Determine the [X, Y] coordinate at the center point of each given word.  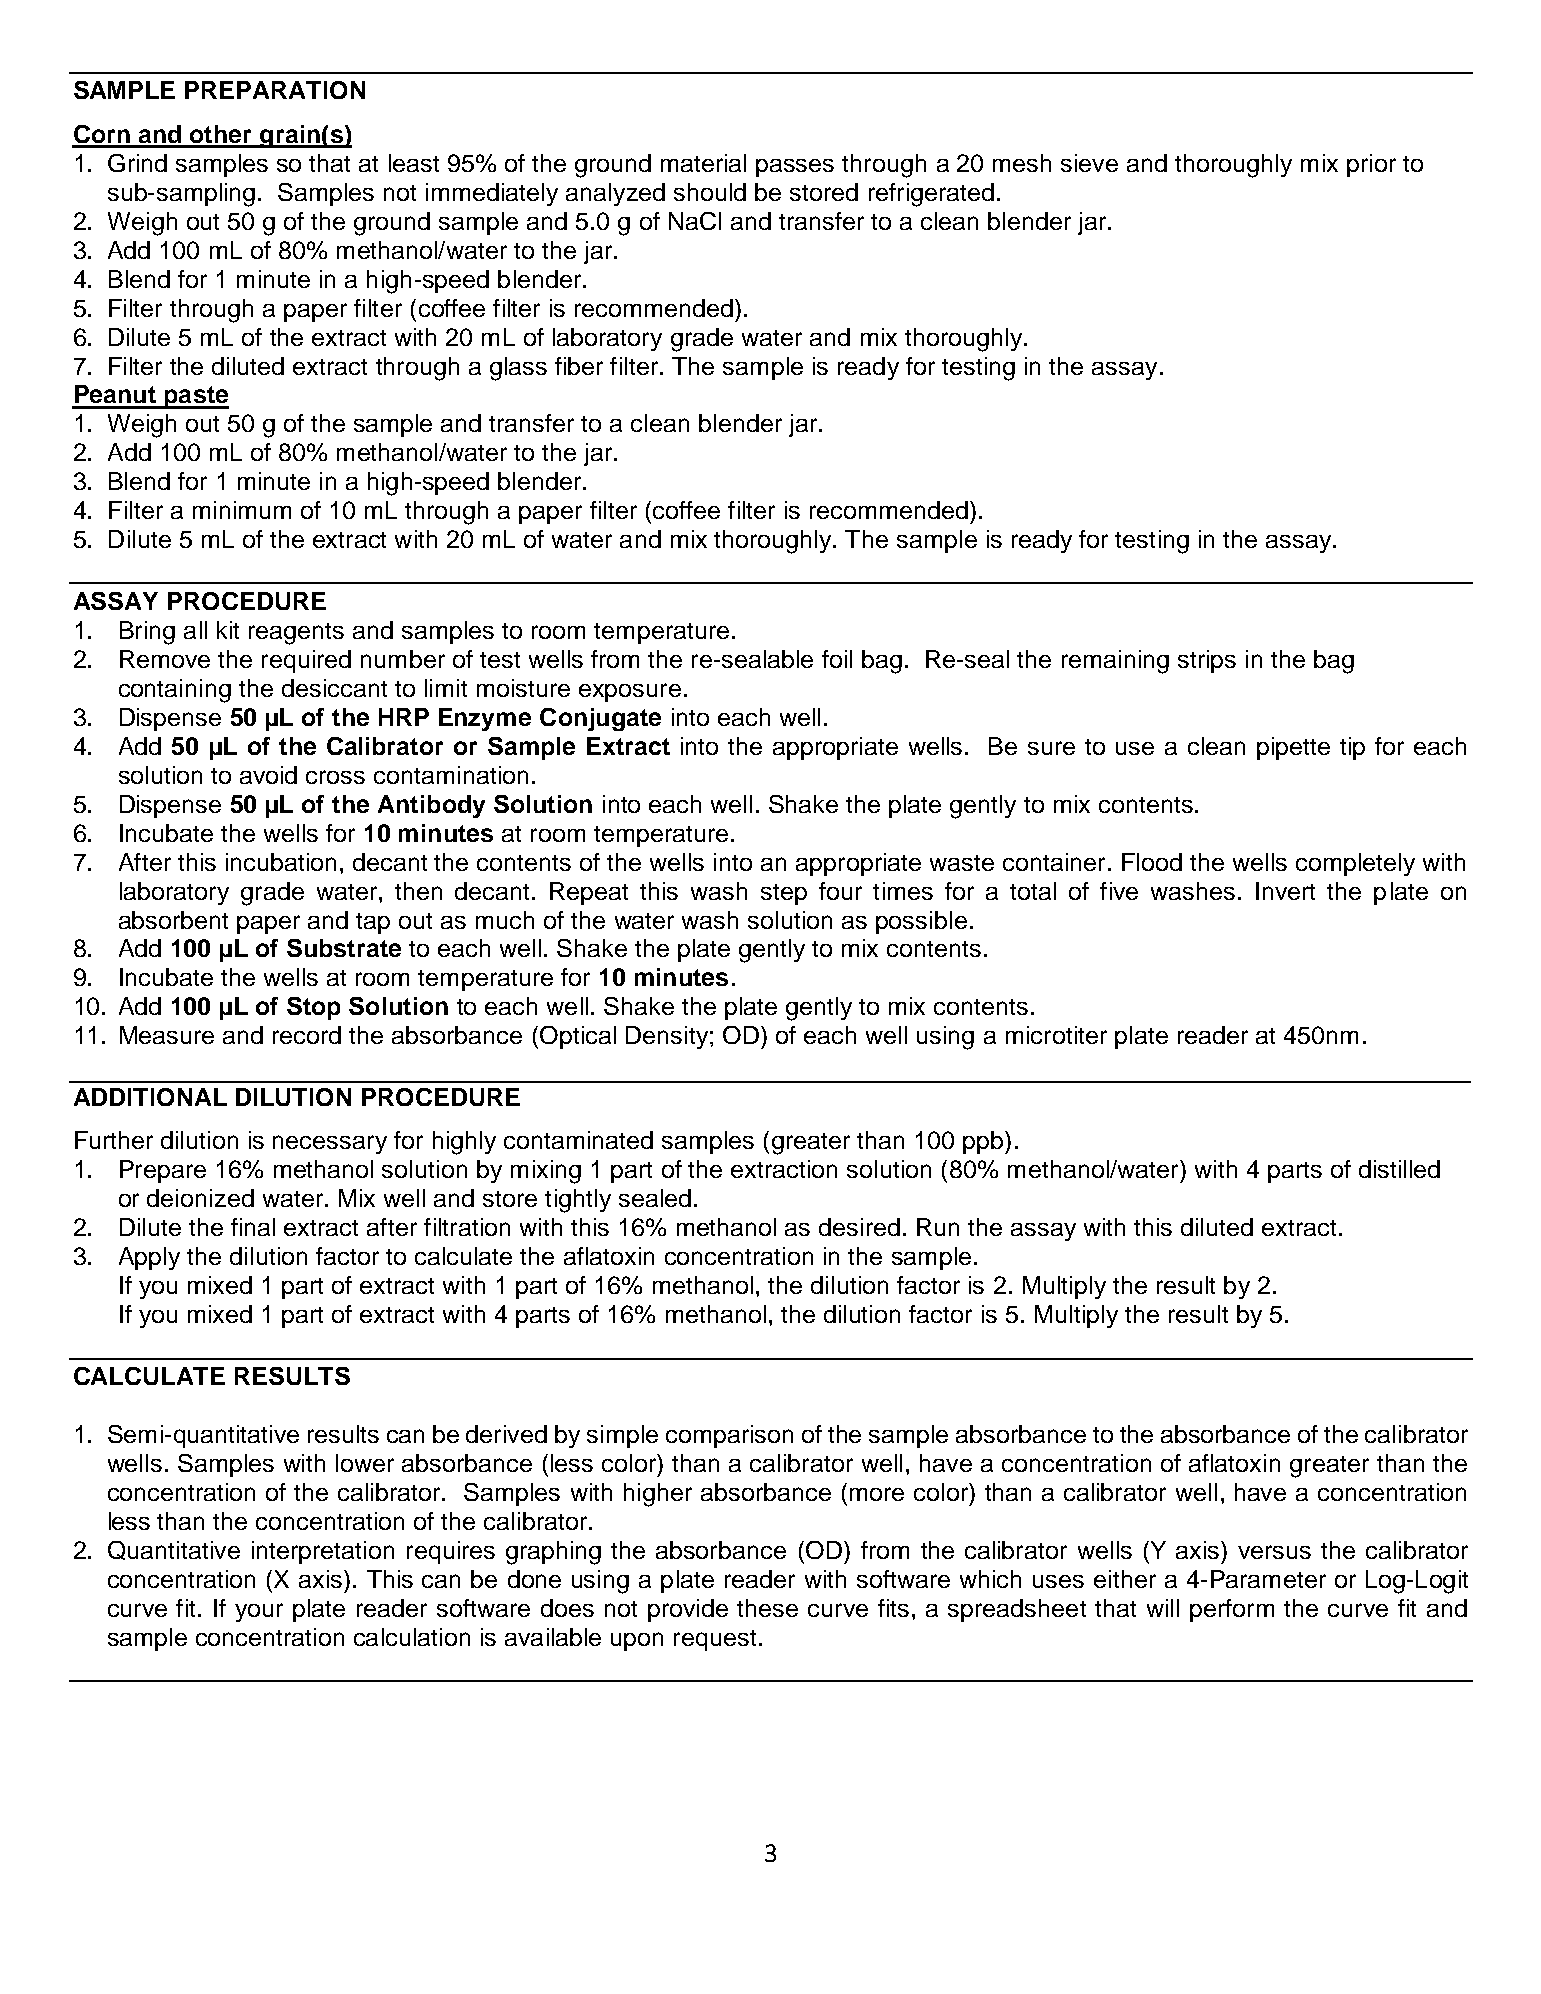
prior [1371, 165]
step [784, 894]
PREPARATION [275, 90]
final [253, 1227]
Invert [1285, 891]
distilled [1399, 1169]
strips [1207, 661]
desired [859, 1227]
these [767, 1608]
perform [1232, 1610]
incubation [281, 862]
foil [837, 659]
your [259, 1612]
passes [795, 168]
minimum [242, 510]
